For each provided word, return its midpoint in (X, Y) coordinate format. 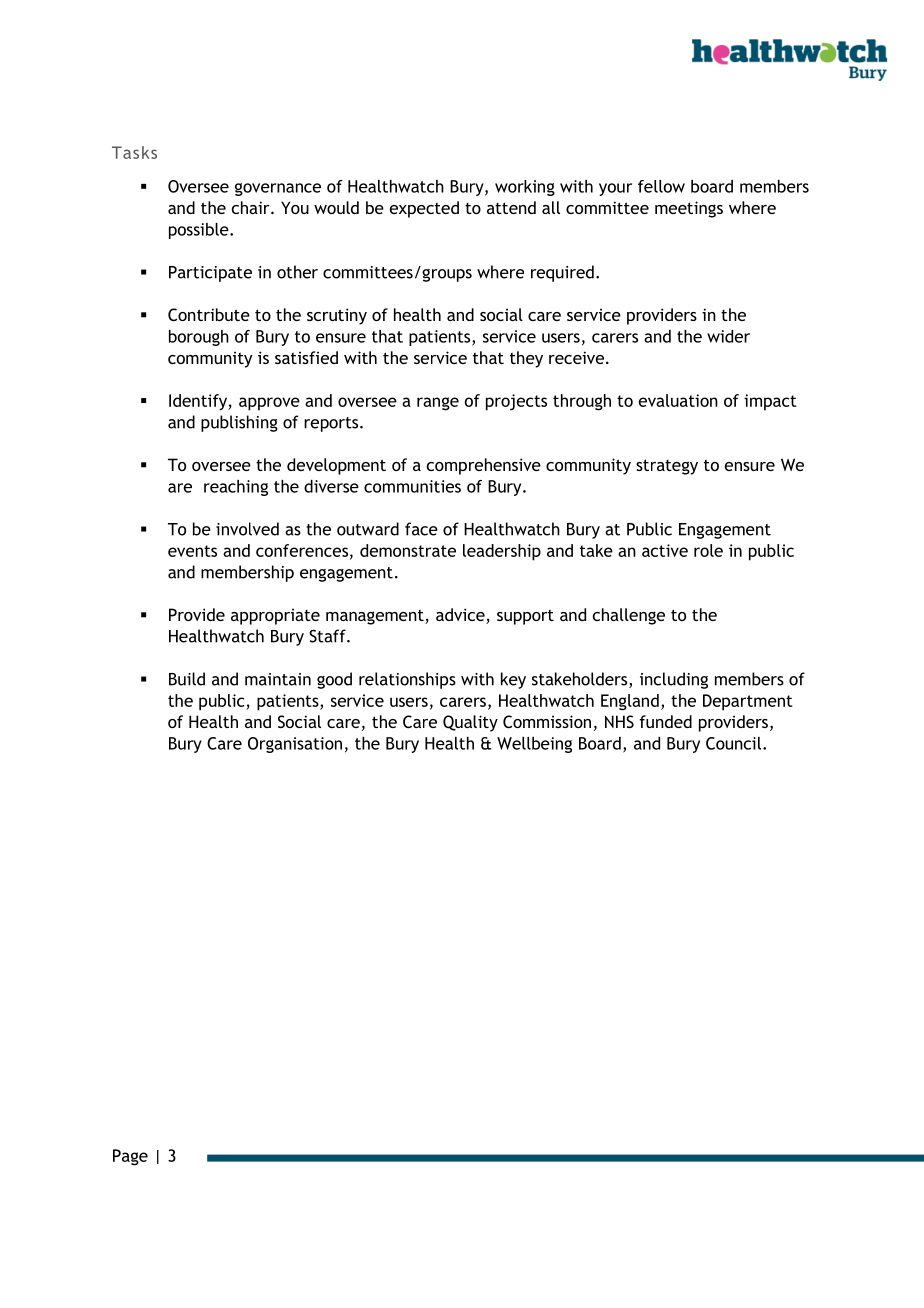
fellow (661, 186)
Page (130, 1157)
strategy (667, 467)
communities (412, 486)
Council (735, 743)
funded (665, 721)
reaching (236, 488)
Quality (470, 723)
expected (424, 209)
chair (252, 207)
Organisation (295, 745)
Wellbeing (534, 745)
